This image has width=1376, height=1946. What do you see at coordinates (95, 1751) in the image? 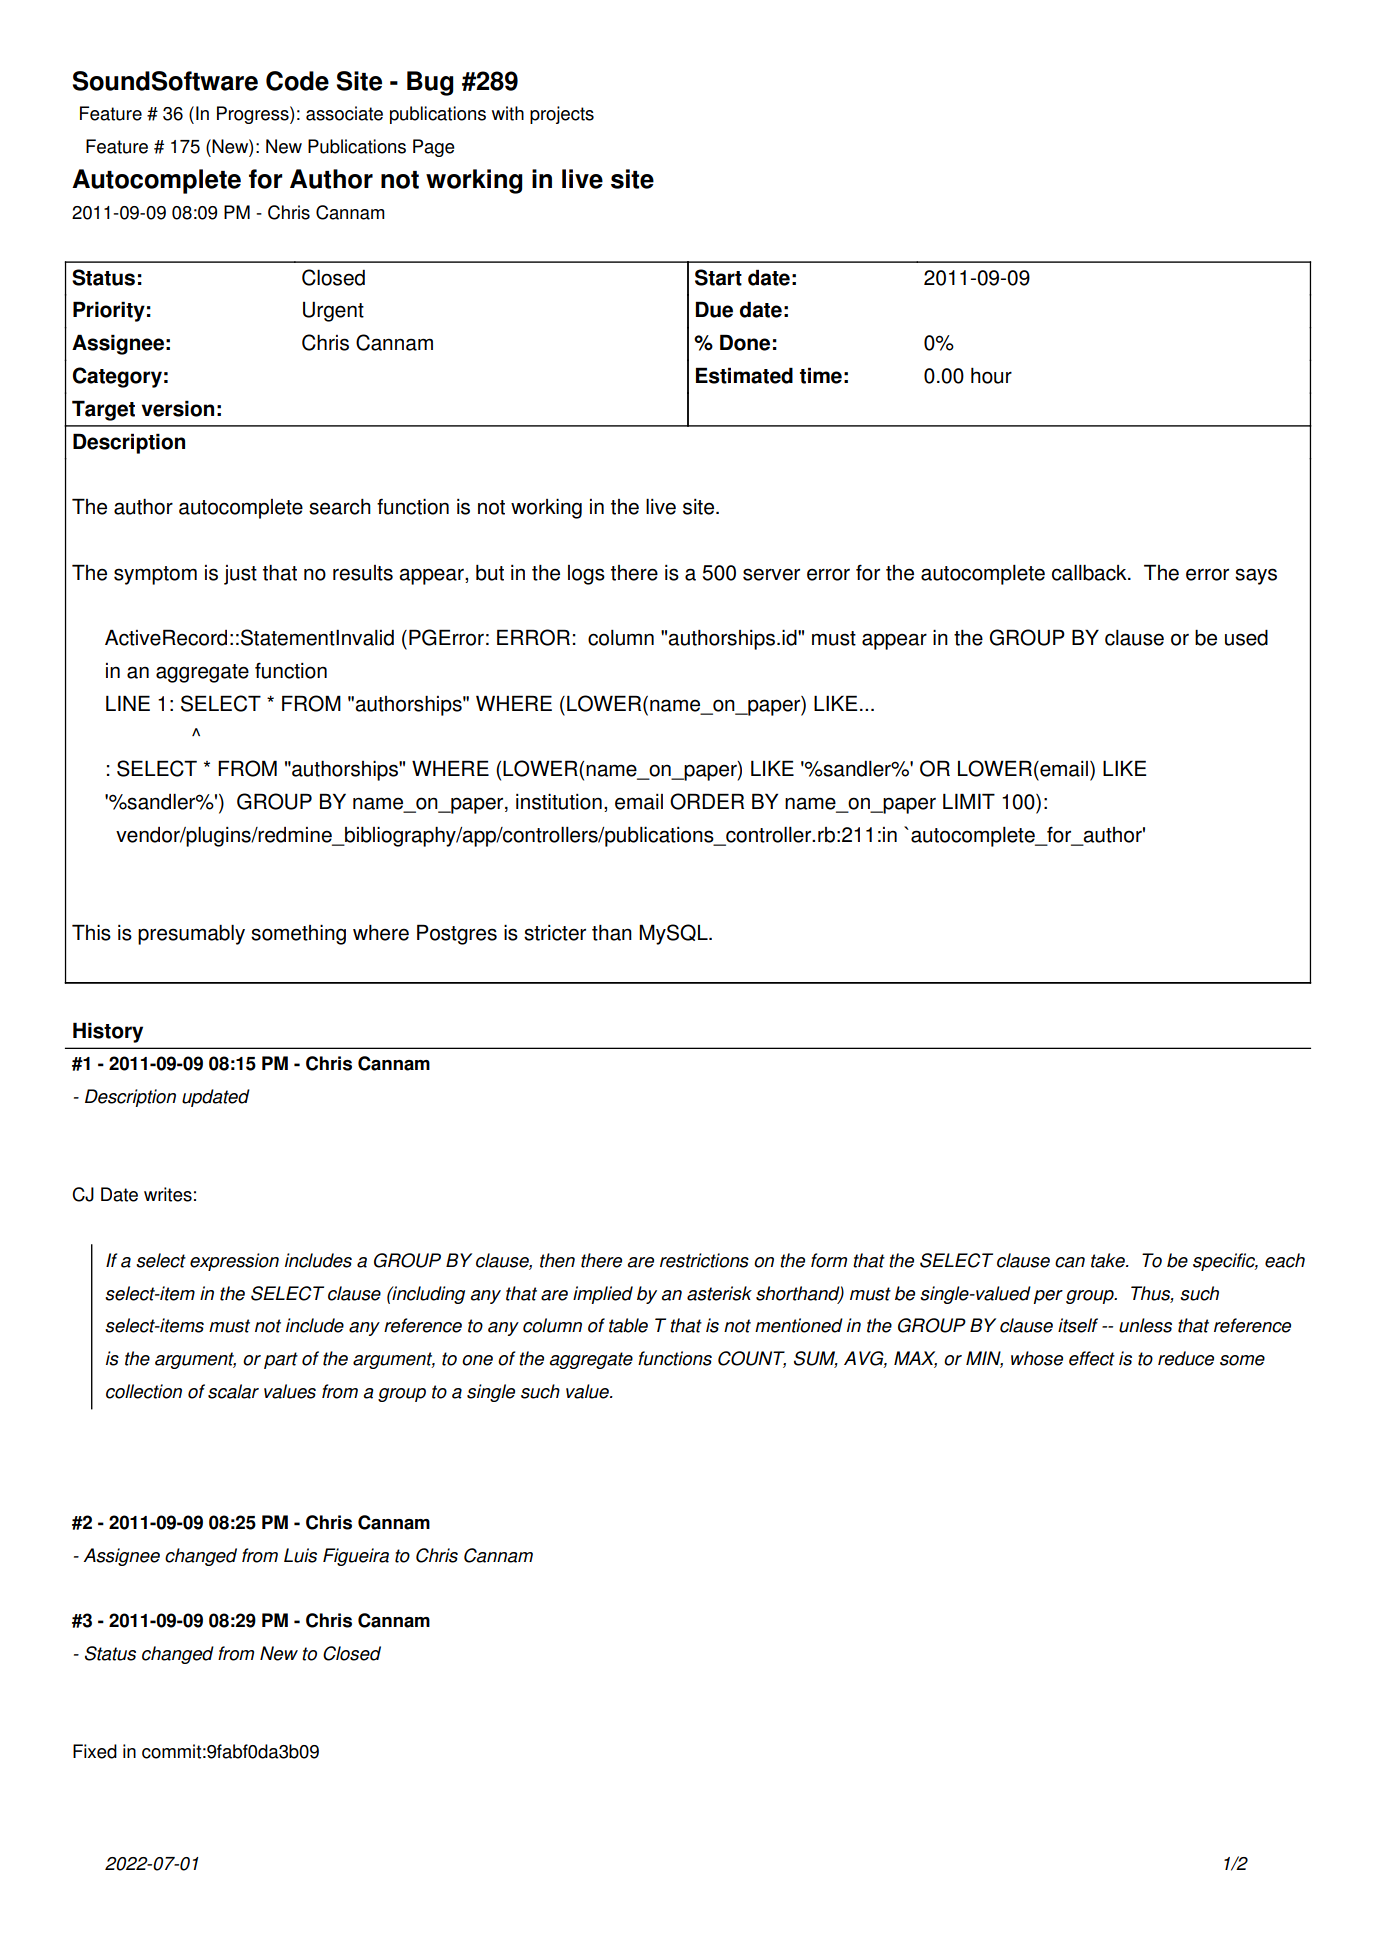
I see `Fixed` at bounding box center [95, 1751].
